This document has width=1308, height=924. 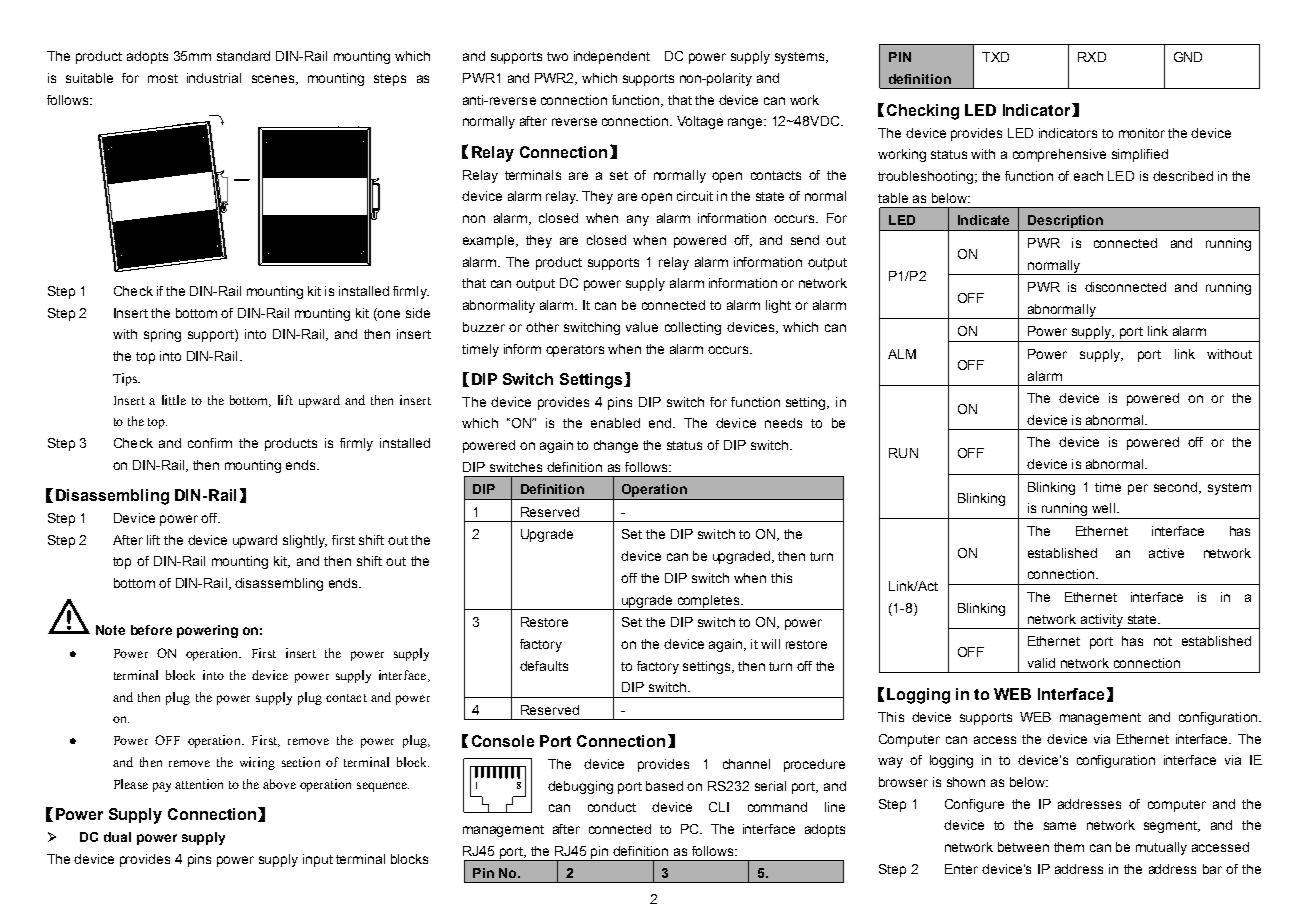 What do you see at coordinates (638, 220) in the document?
I see `any` at bounding box center [638, 220].
